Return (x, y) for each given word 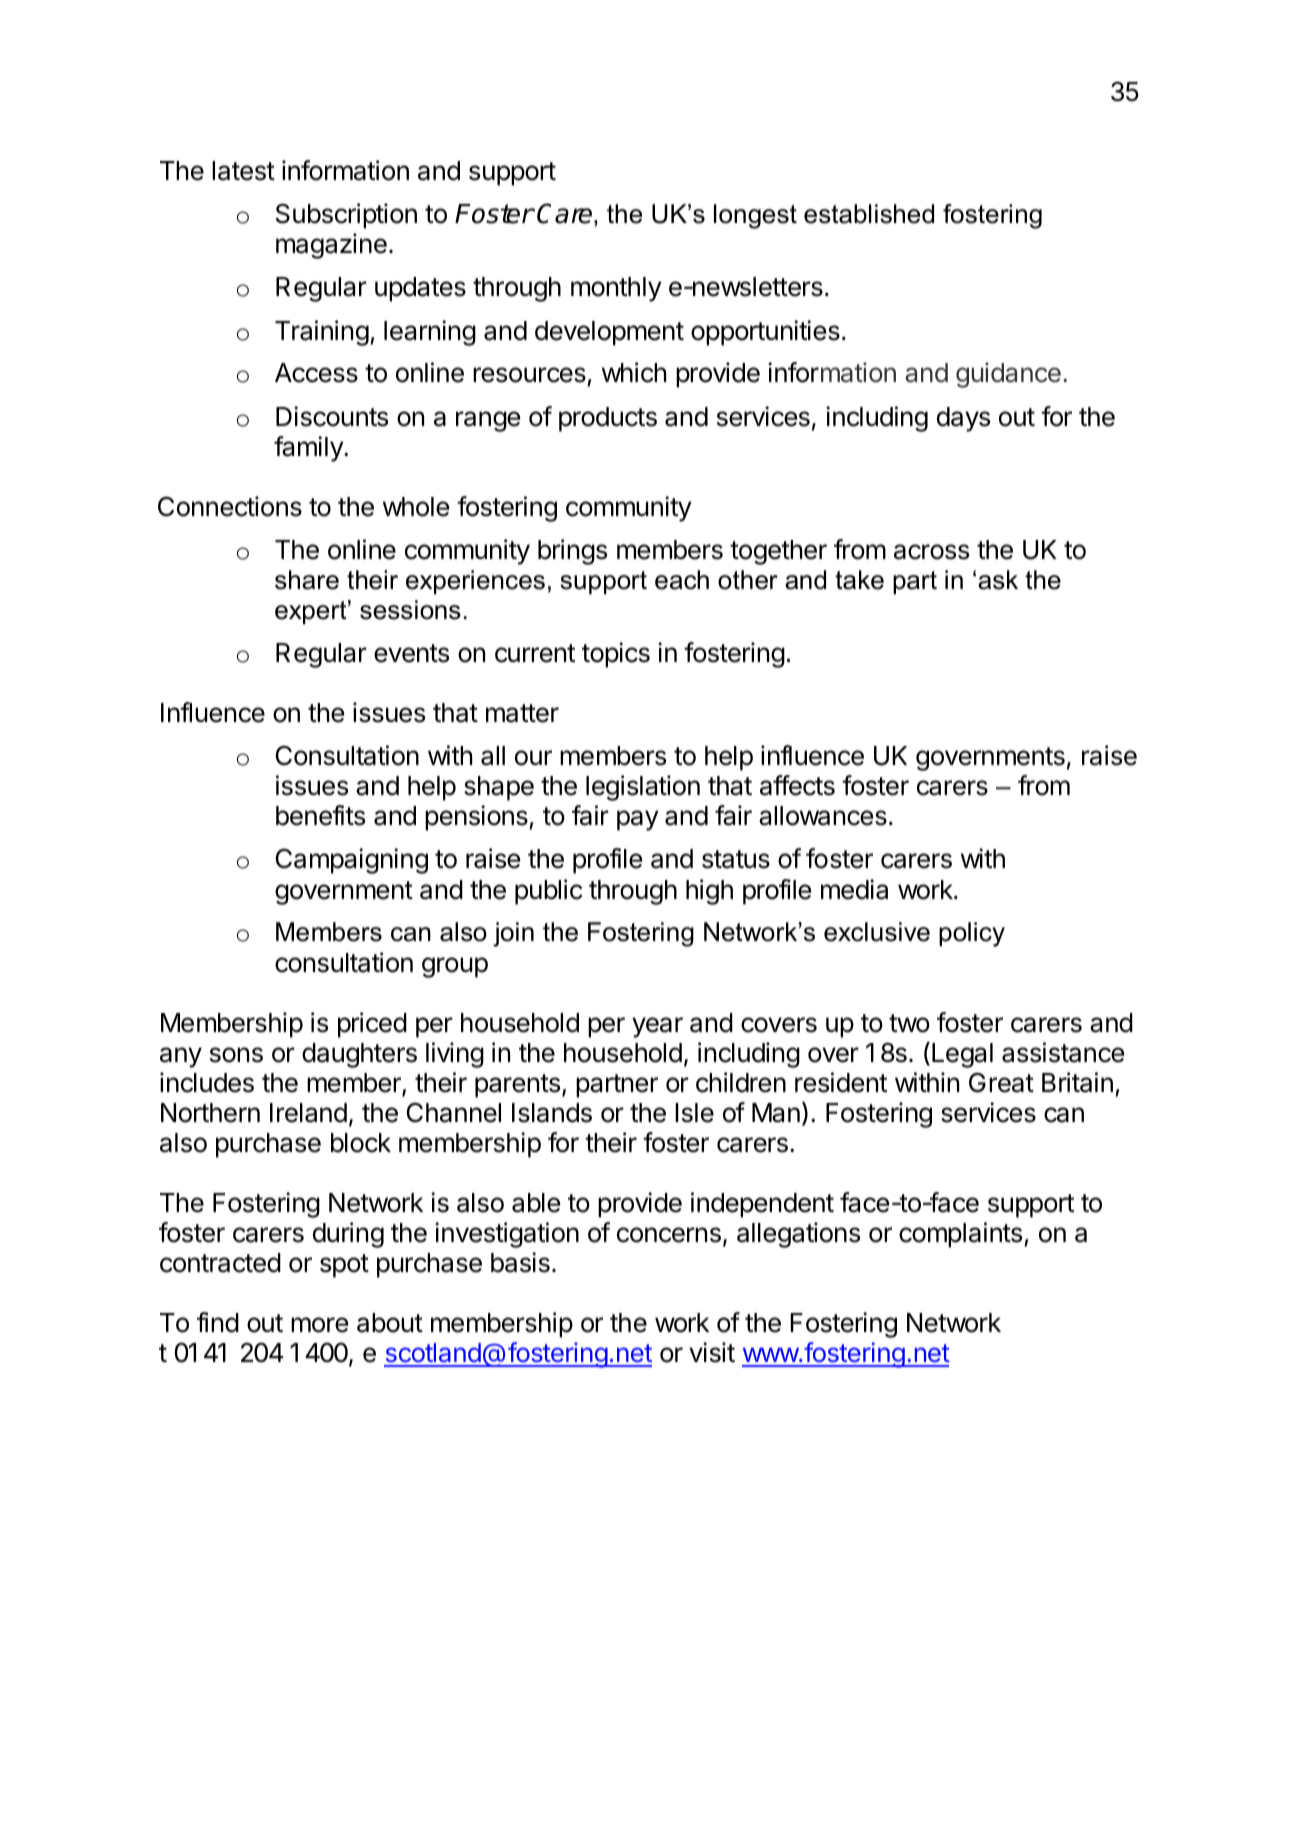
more (319, 1325)
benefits (320, 815)
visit (712, 1352)
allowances (823, 816)
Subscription (346, 216)
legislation (643, 788)
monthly (616, 289)
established (869, 214)
